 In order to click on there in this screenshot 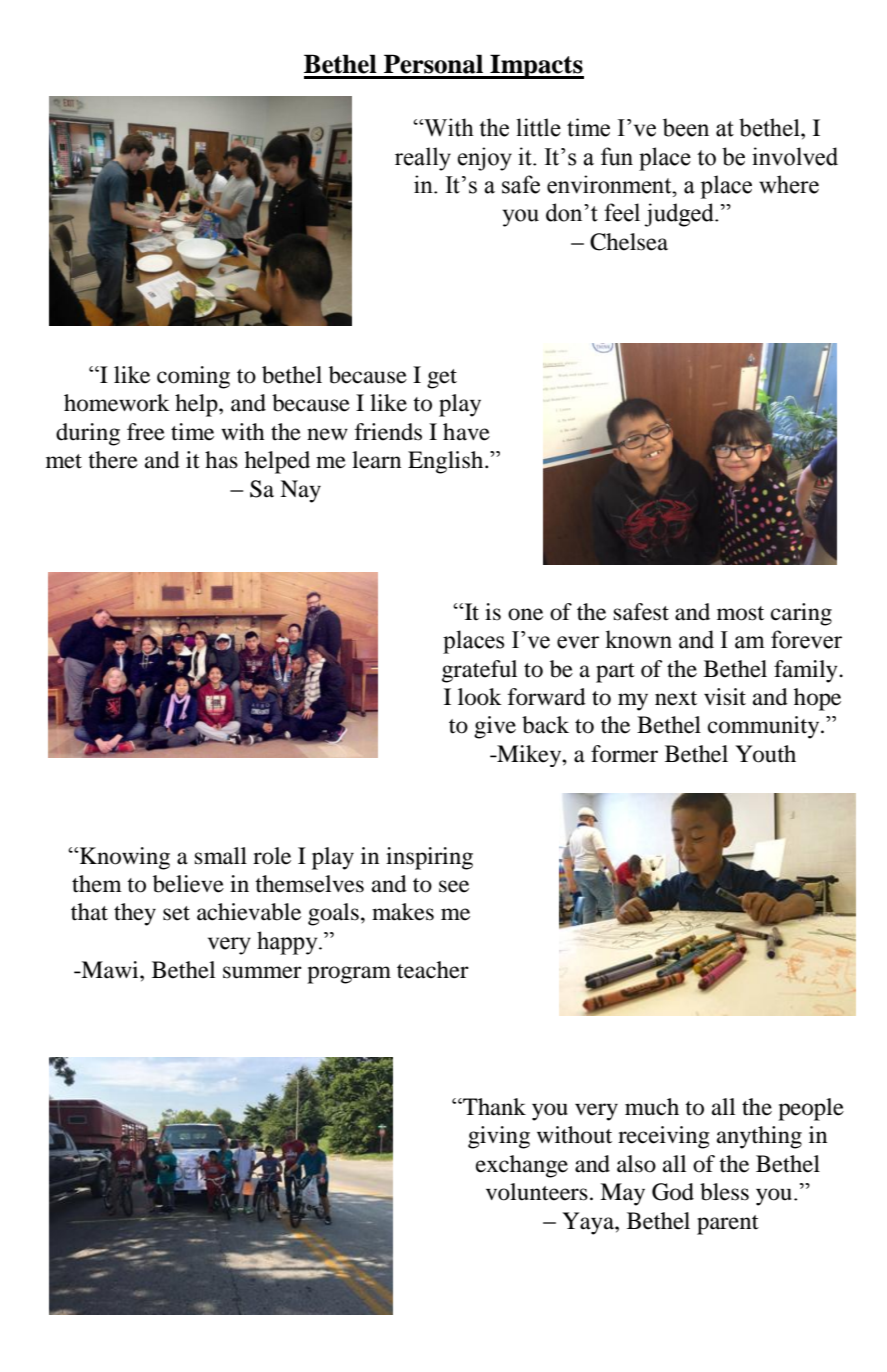, I will do `click(113, 460)`.
